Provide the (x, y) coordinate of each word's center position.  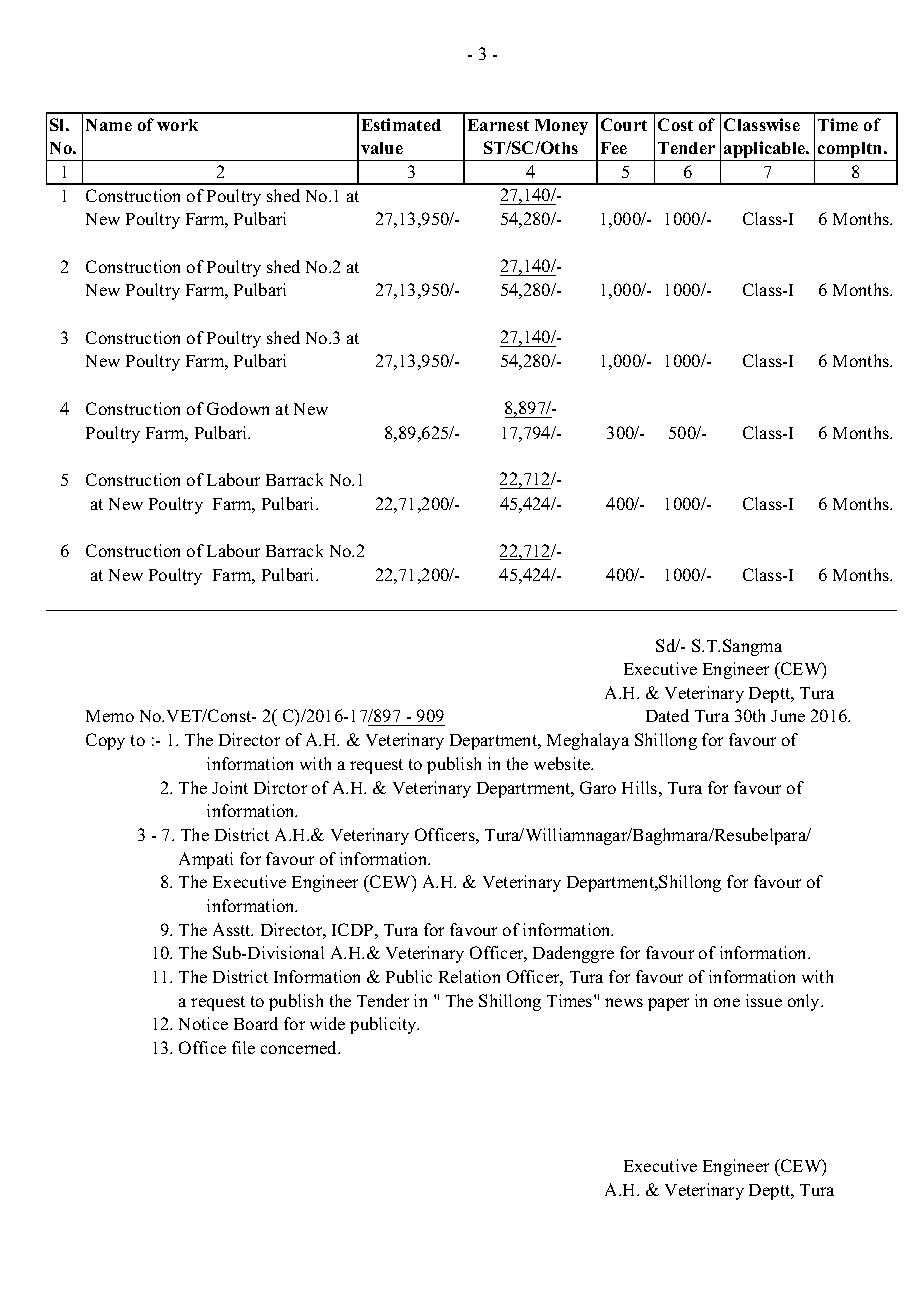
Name (109, 125)
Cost (675, 124)
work (177, 125)
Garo (598, 787)
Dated (667, 715)
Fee (614, 148)
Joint (230, 787)
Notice (203, 1023)
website (563, 763)
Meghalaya (588, 741)
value (382, 148)
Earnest (498, 125)
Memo (110, 716)
